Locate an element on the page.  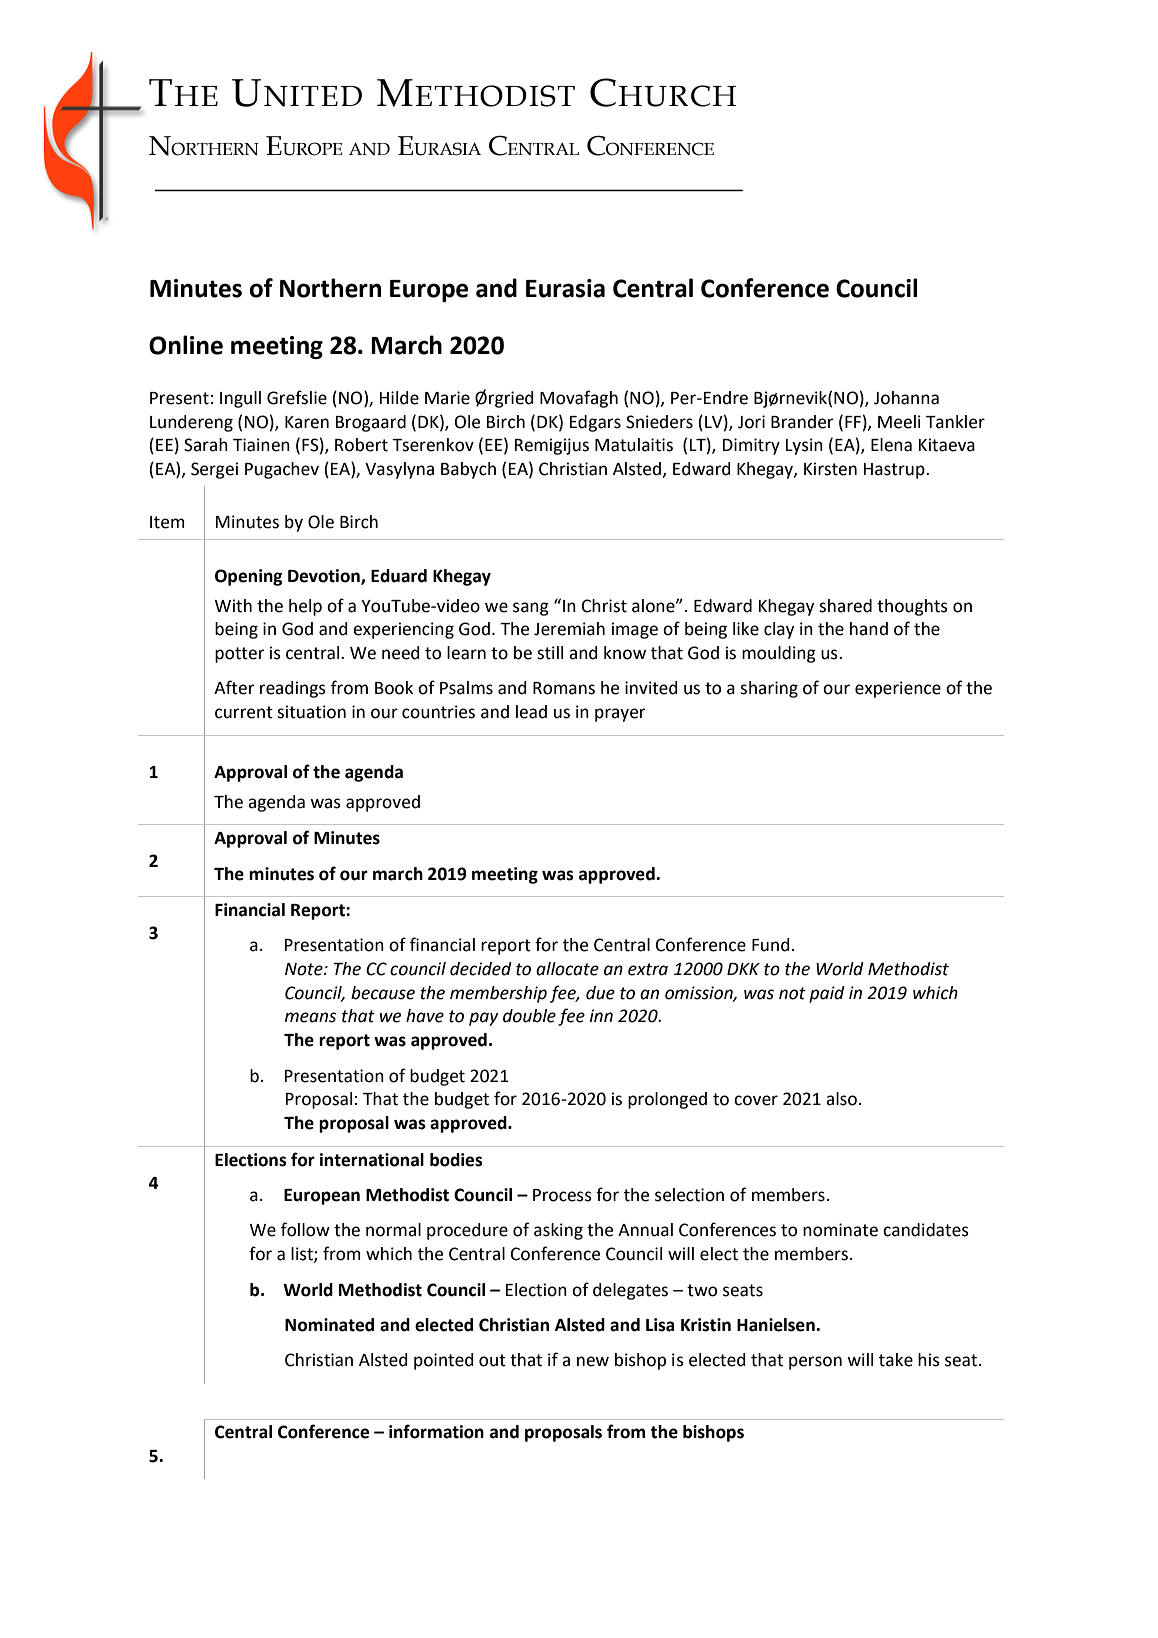
also is located at coordinates (841, 1099).
